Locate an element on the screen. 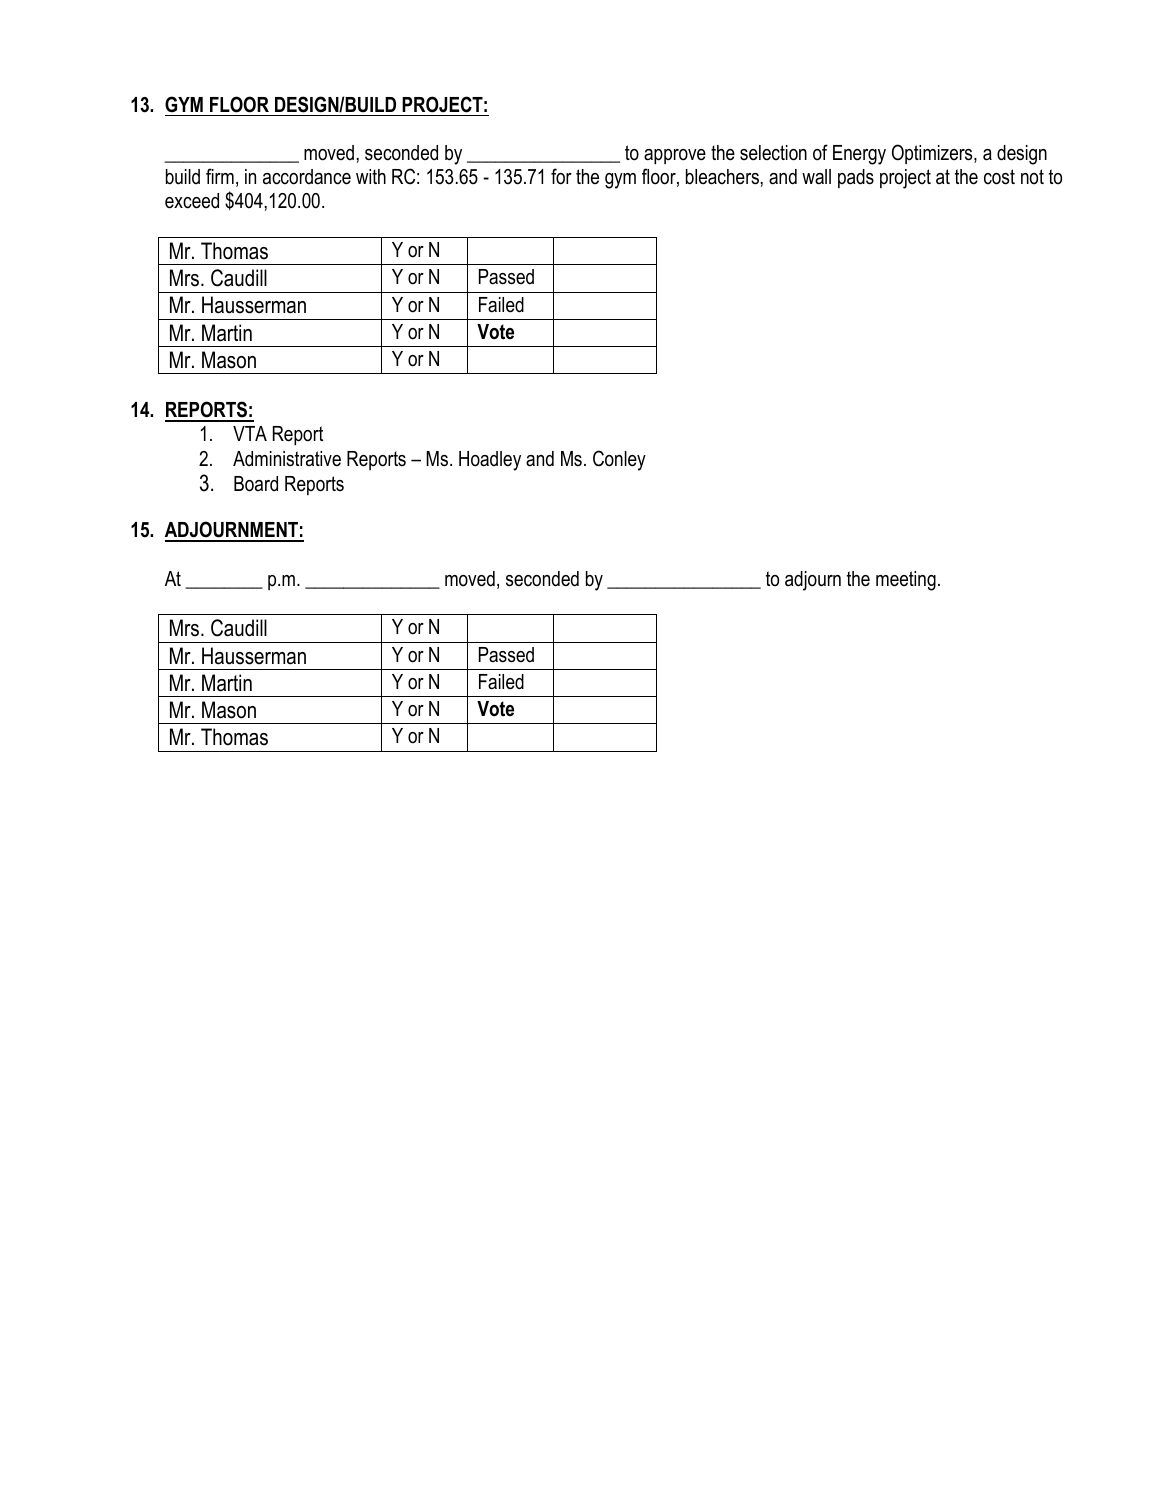  bleachers is located at coordinates (722, 177).
